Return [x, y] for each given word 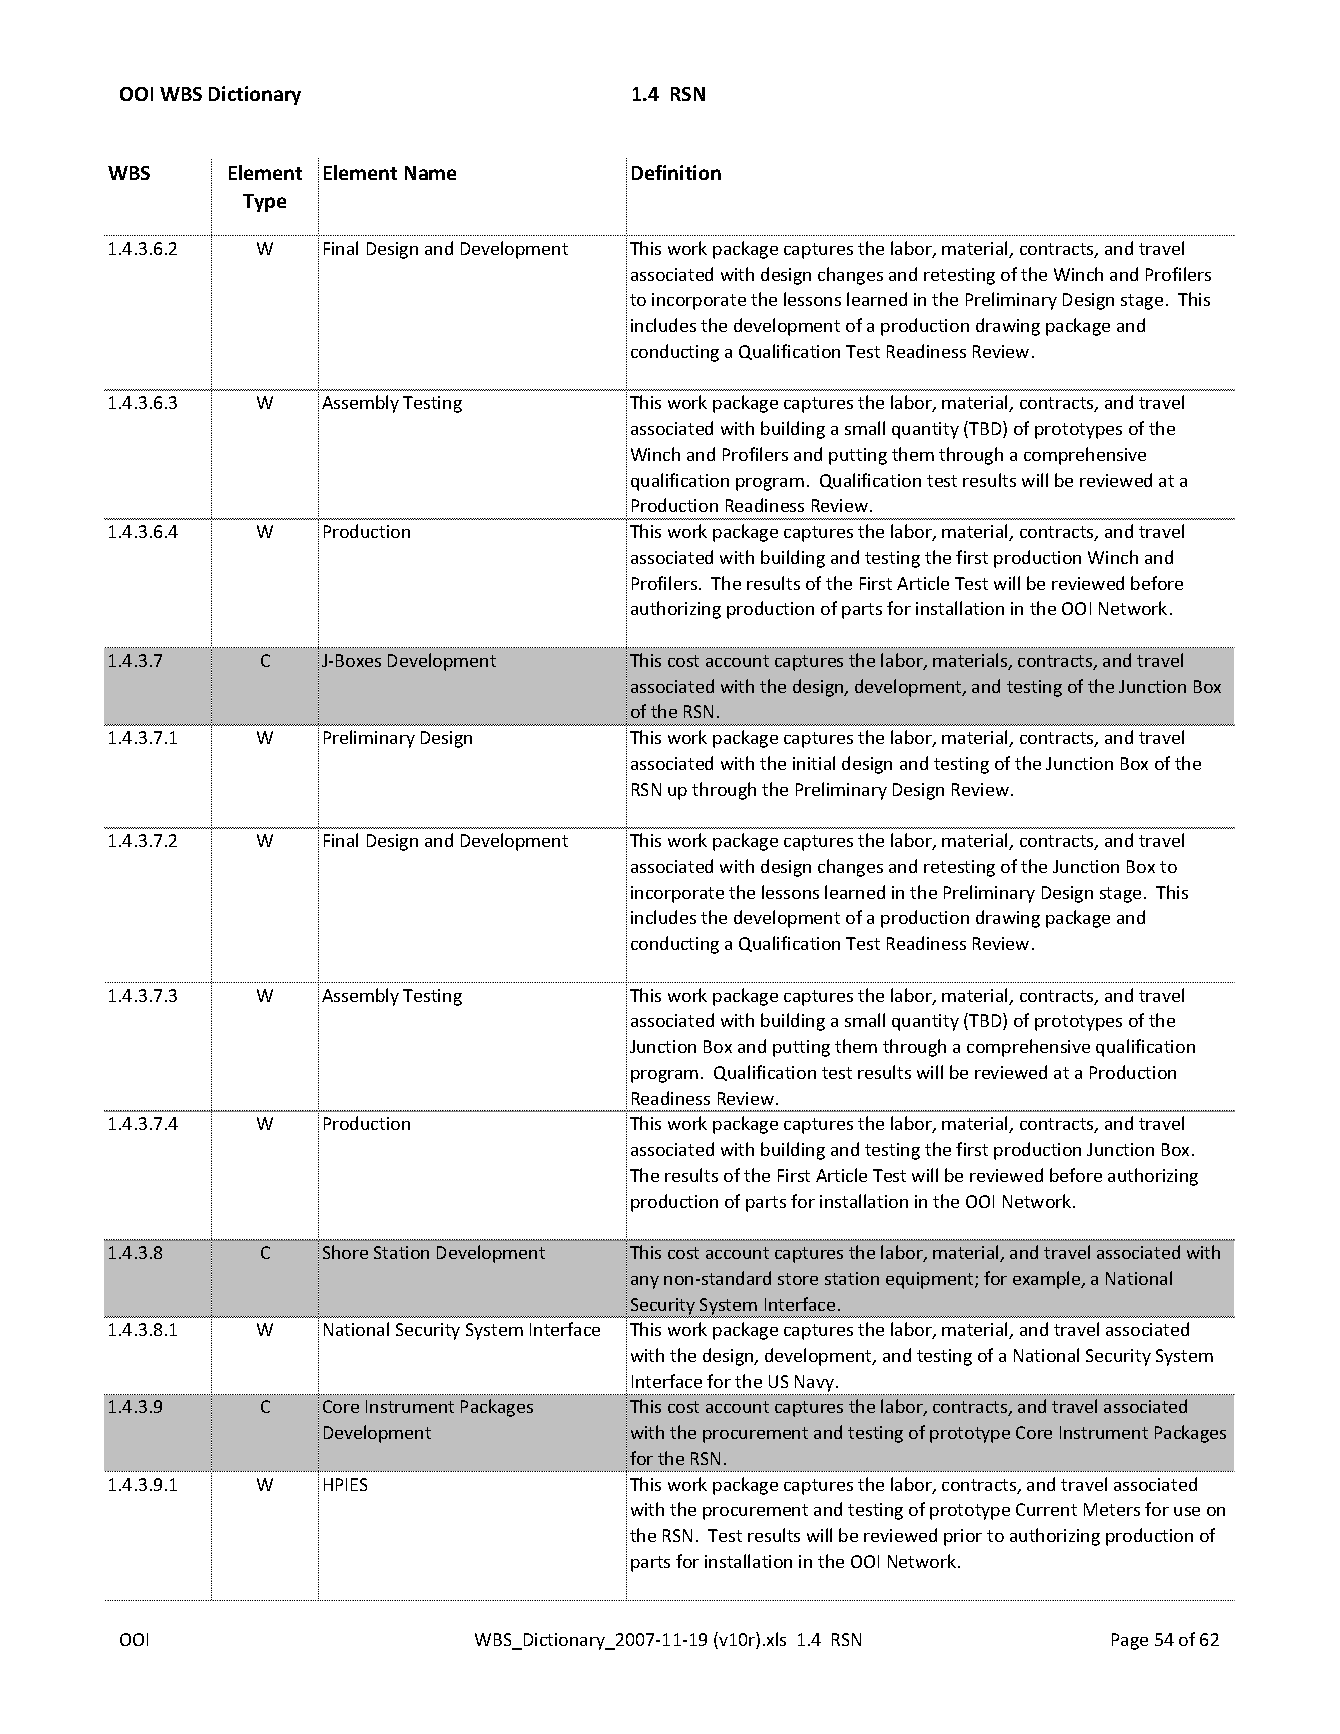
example [1048, 1280]
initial [814, 763]
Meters [1112, 1509]
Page [1130, 1641]
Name [430, 173]
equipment [931, 1280]
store [798, 1279]
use [1187, 1511]
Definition [676, 172]
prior [963, 1537]
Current [1046, 1509]
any [645, 1282]
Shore [345, 1252]
